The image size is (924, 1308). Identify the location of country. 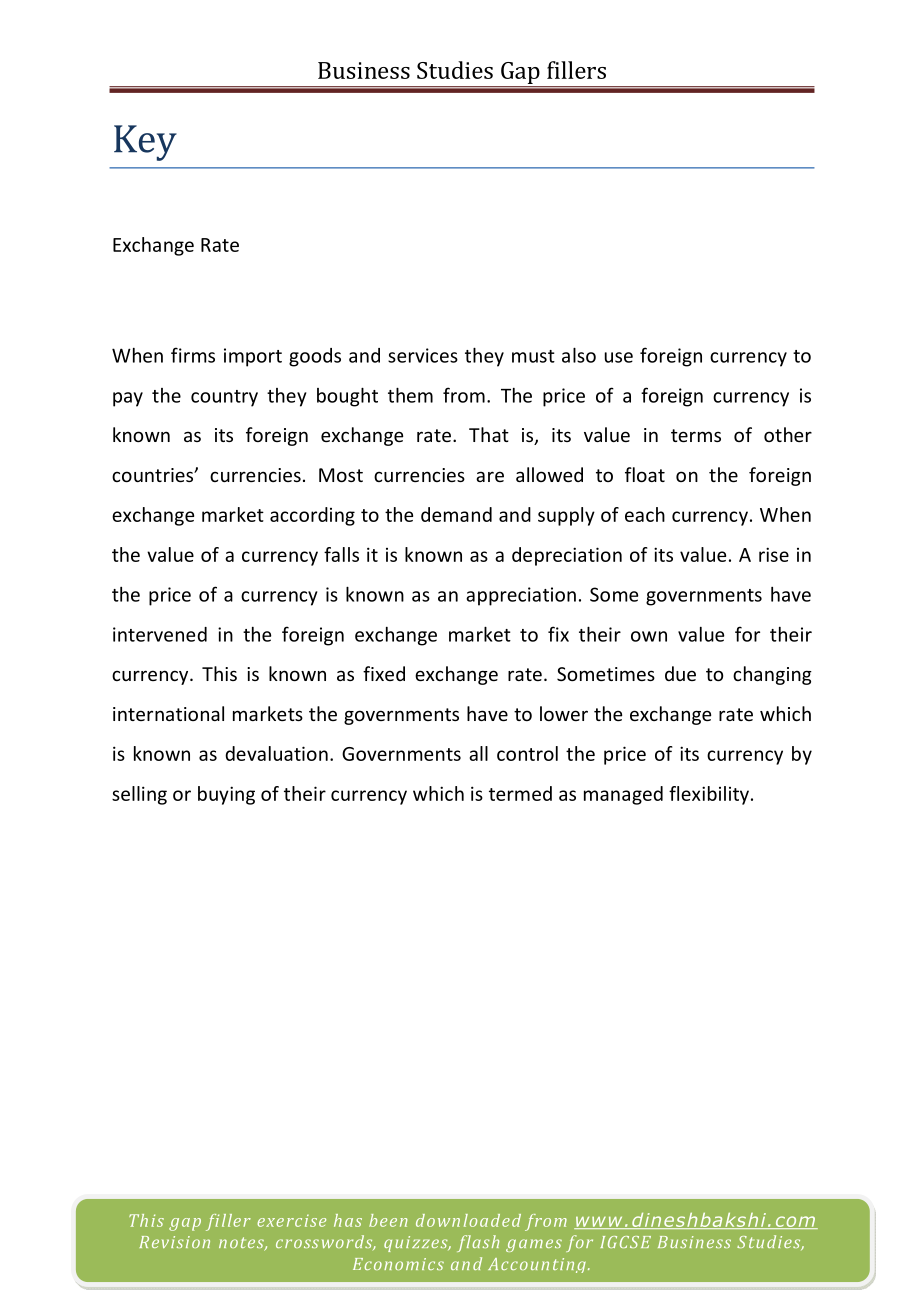
(224, 398).
